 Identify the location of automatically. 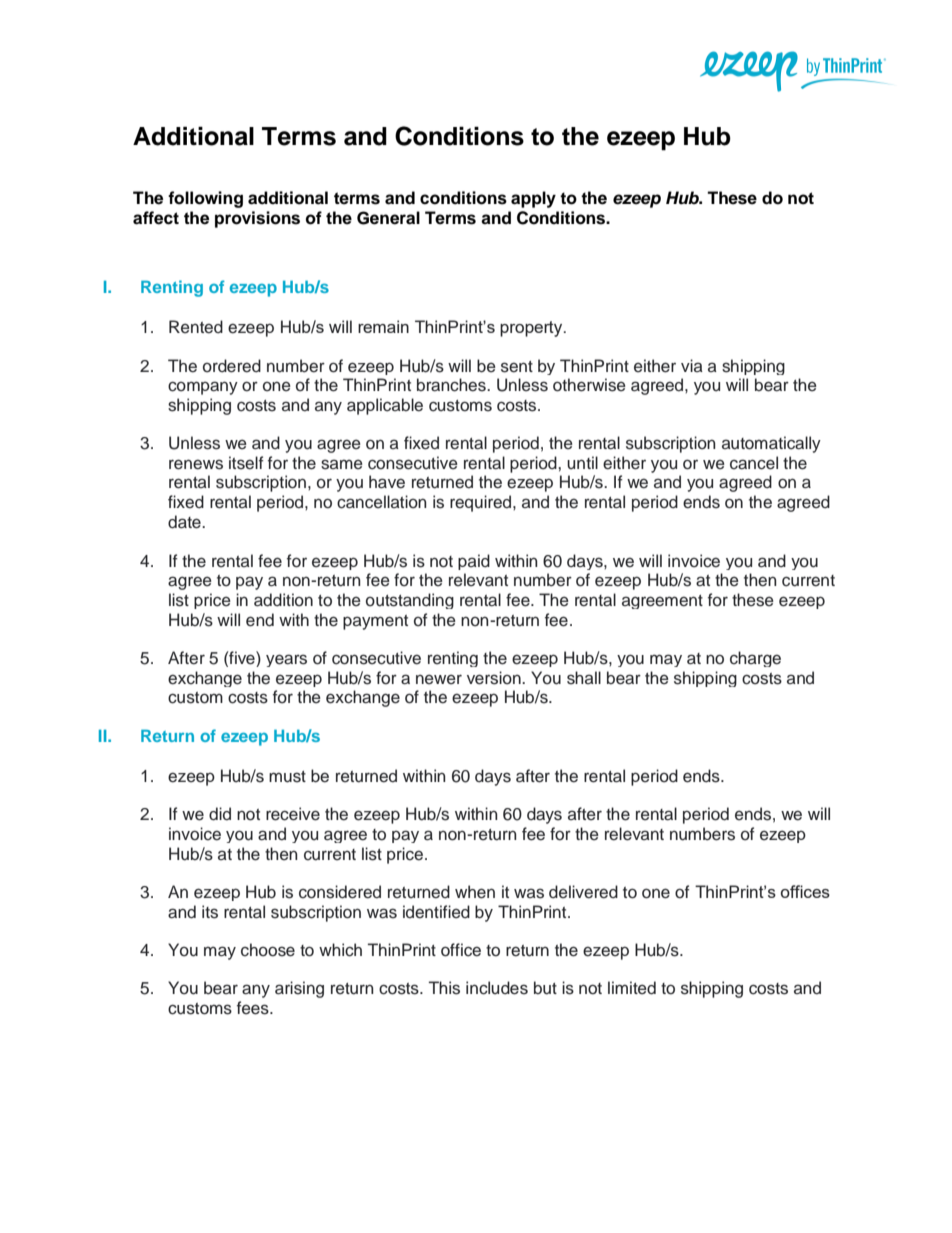
(771, 444).
